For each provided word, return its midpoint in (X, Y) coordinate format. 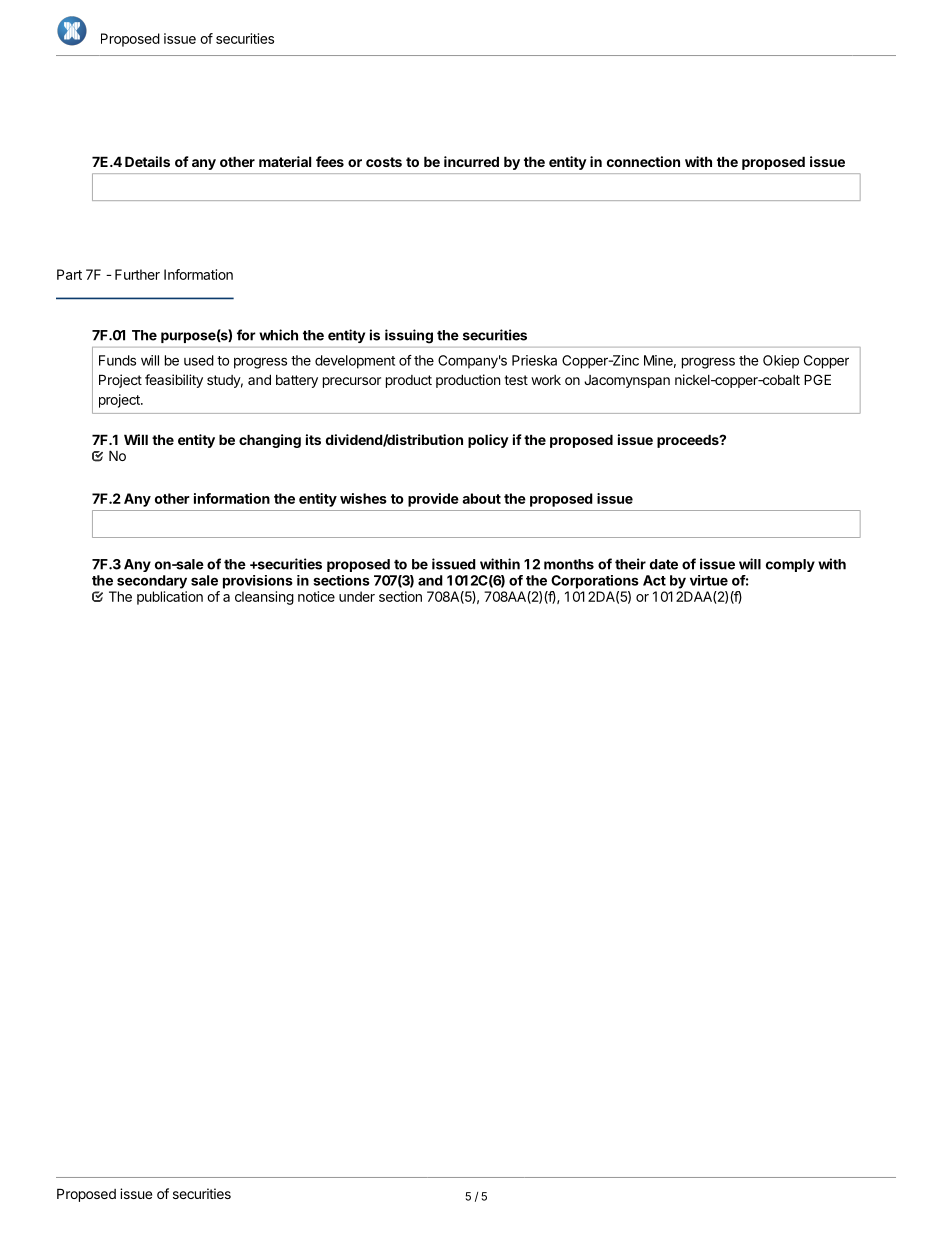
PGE (817, 379)
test (516, 380)
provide (433, 500)
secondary (152, 582)
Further (137, 274)
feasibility (174, 381)
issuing (409, 336)
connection (643, 161)
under (357, 596)
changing (270, 441)
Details (147, 161)
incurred (471, 161)
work (546, 380)
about (481, 498)
